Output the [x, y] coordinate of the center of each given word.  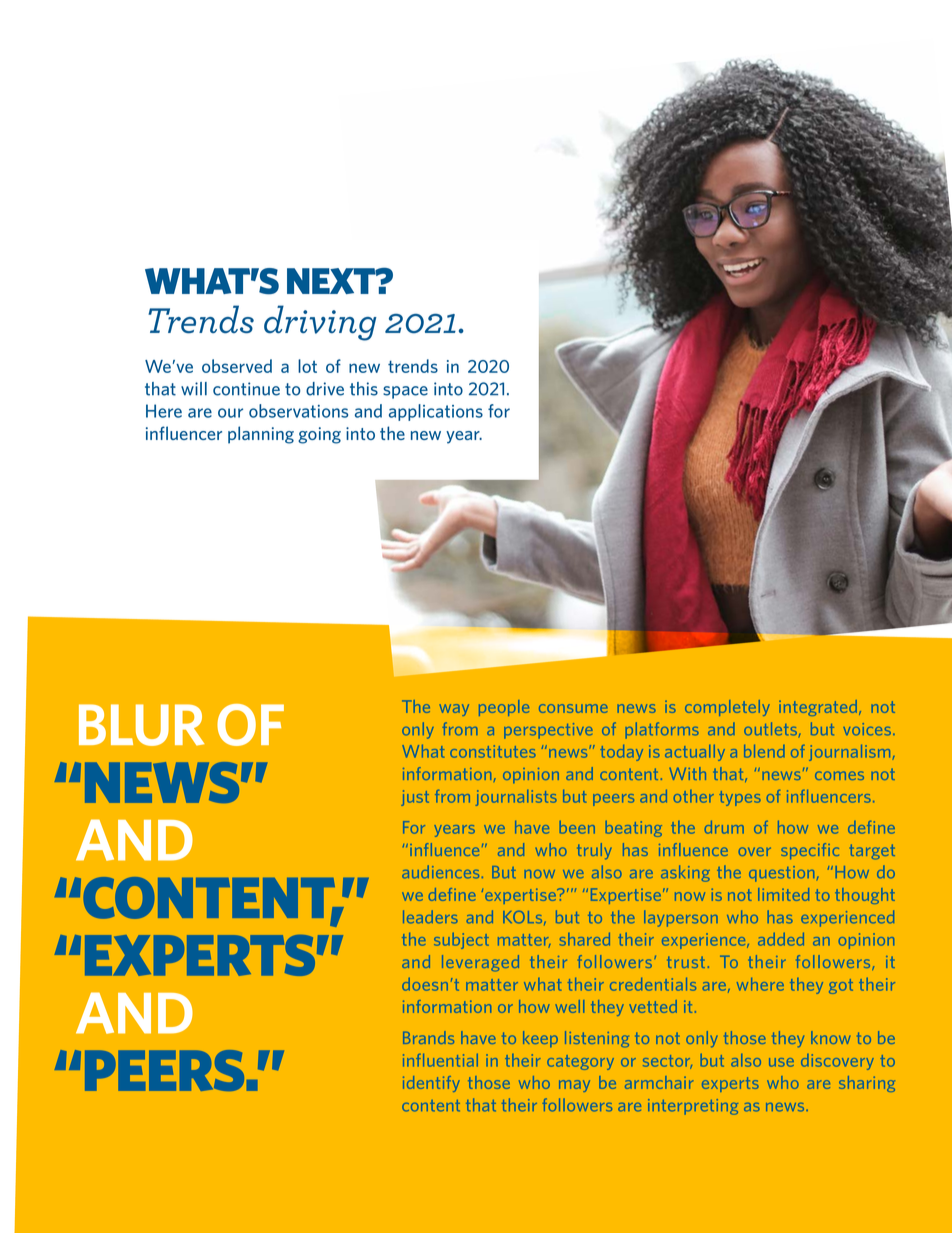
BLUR [141, 725]
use [781, 1062]
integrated [819, 708]
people [504, 708]
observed [237, 366]
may [574, 1086]
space [405, 392]
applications [436, 412]
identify [431, 1084]
